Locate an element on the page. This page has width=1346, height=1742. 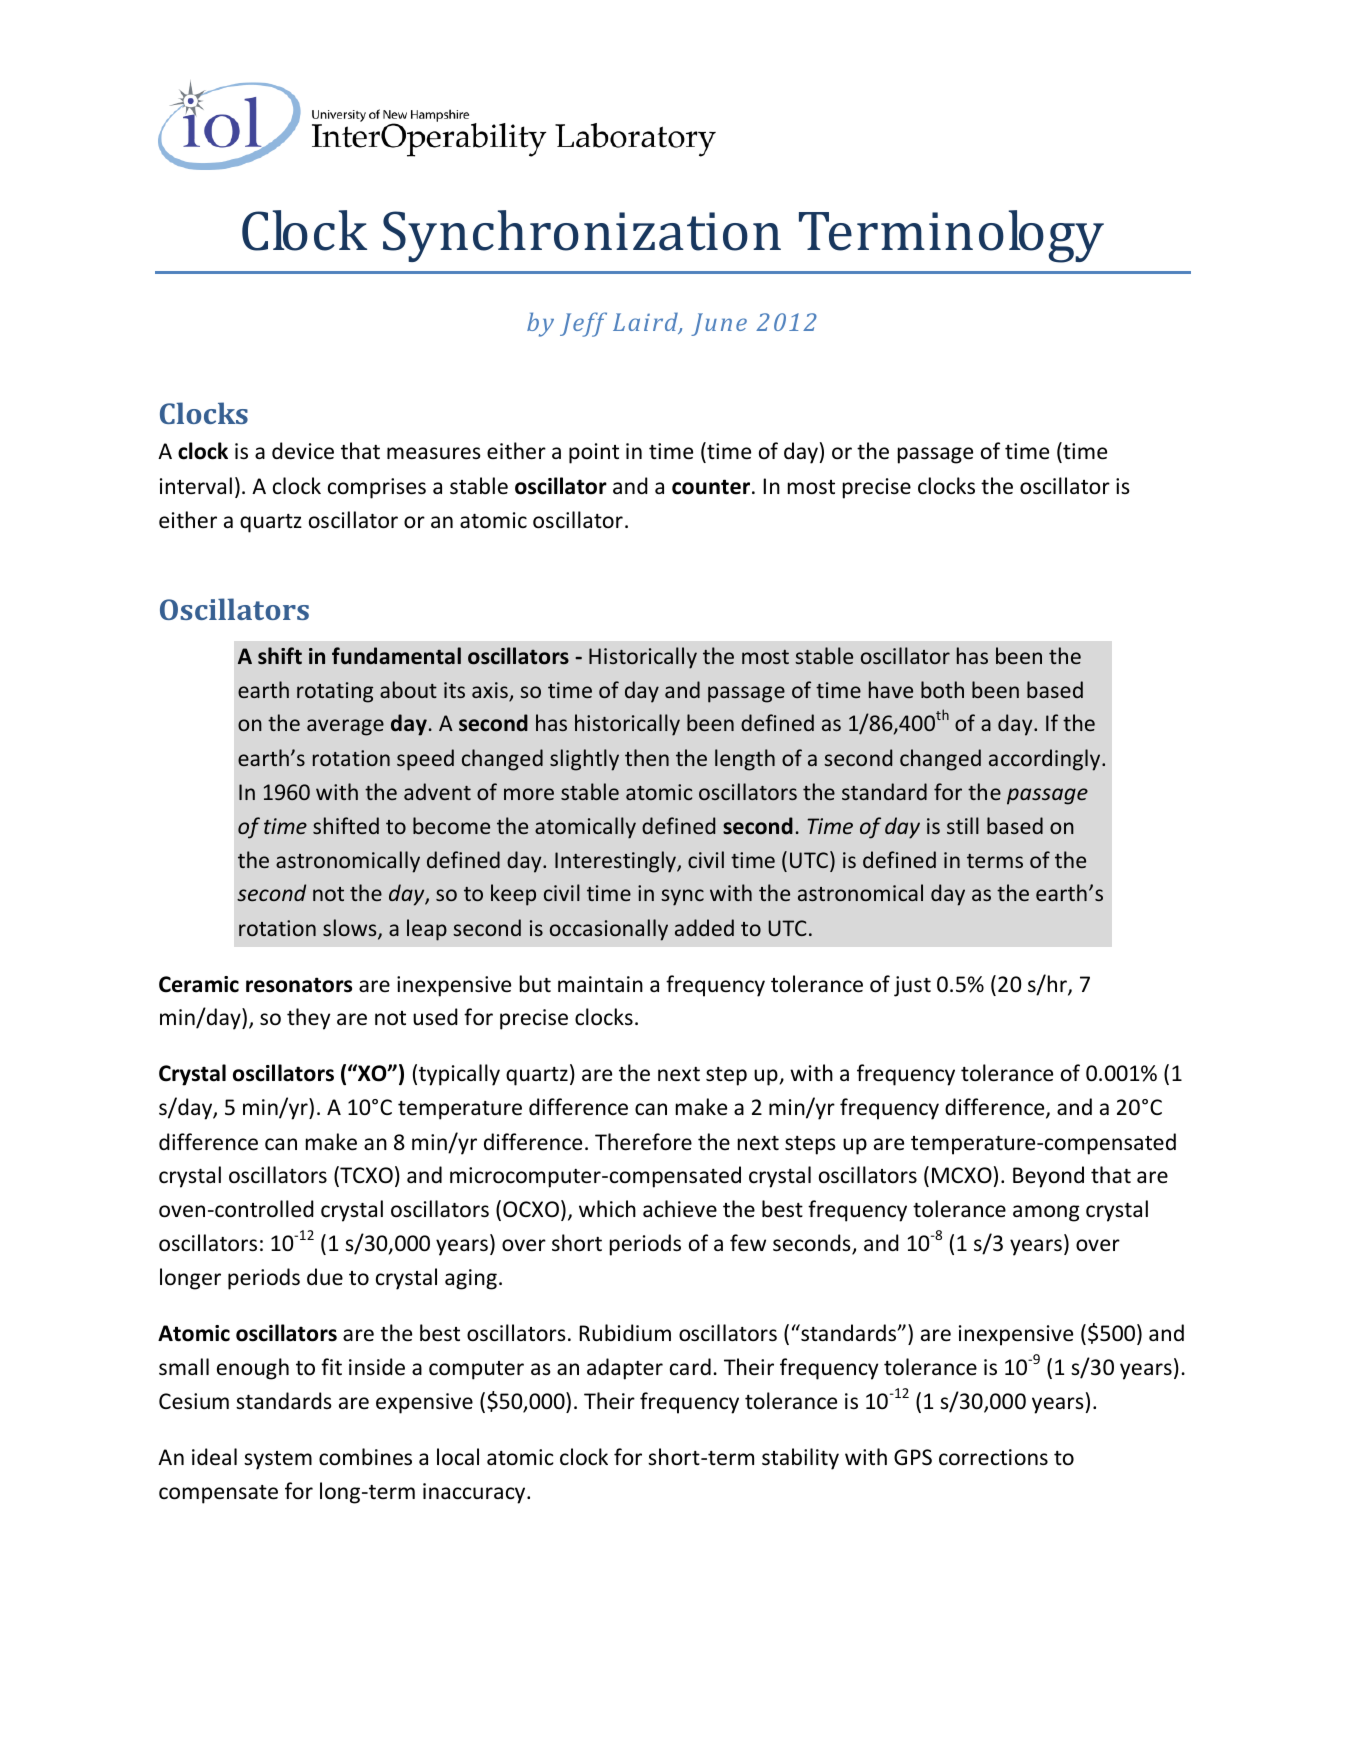
due is located at coordinates (325, 1277).
